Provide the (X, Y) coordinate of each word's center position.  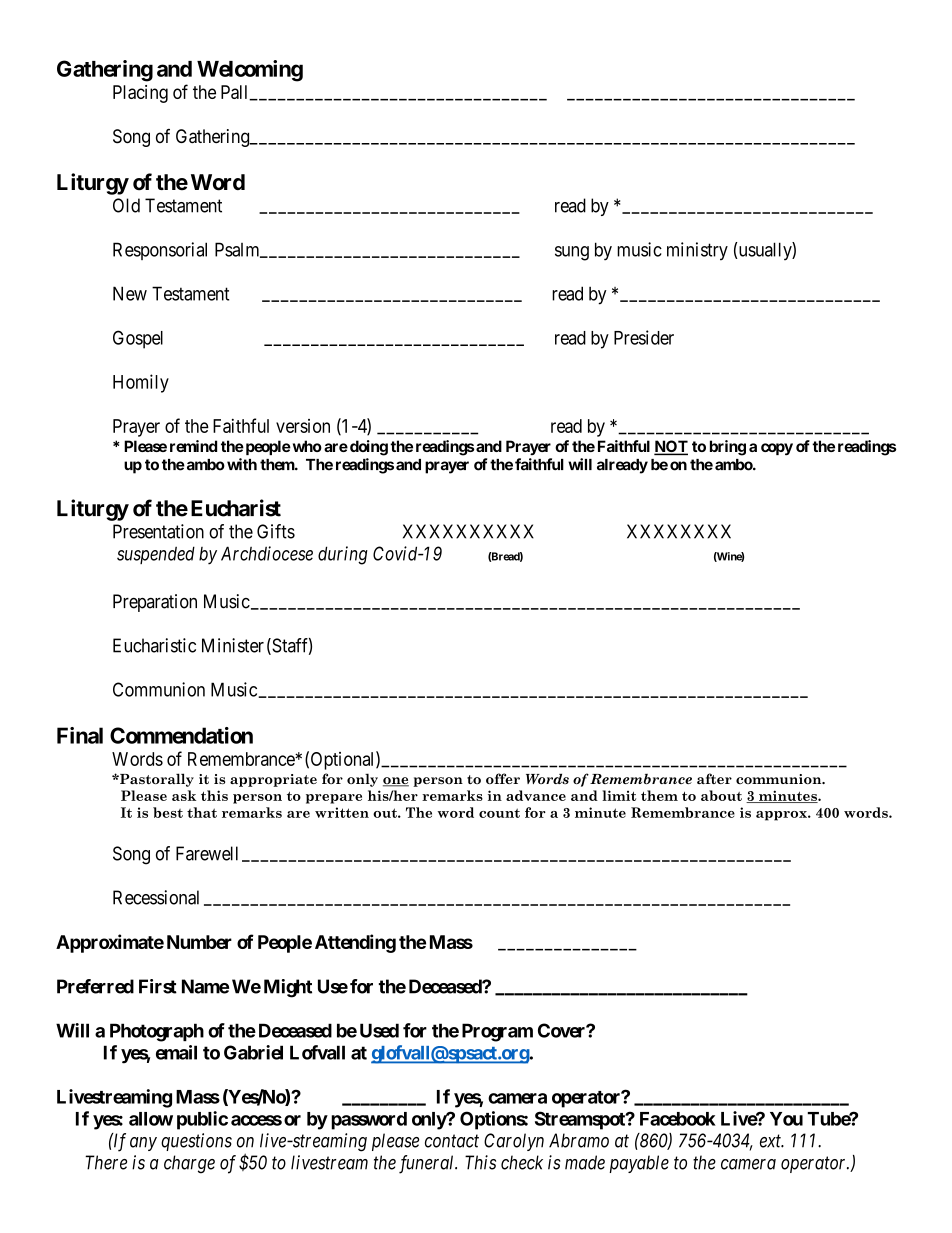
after (714, 778)
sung (572, 253)
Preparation (155, 603)
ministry (697, 251)
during (343, 555)
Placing (140, 94)
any (143, 1144)
